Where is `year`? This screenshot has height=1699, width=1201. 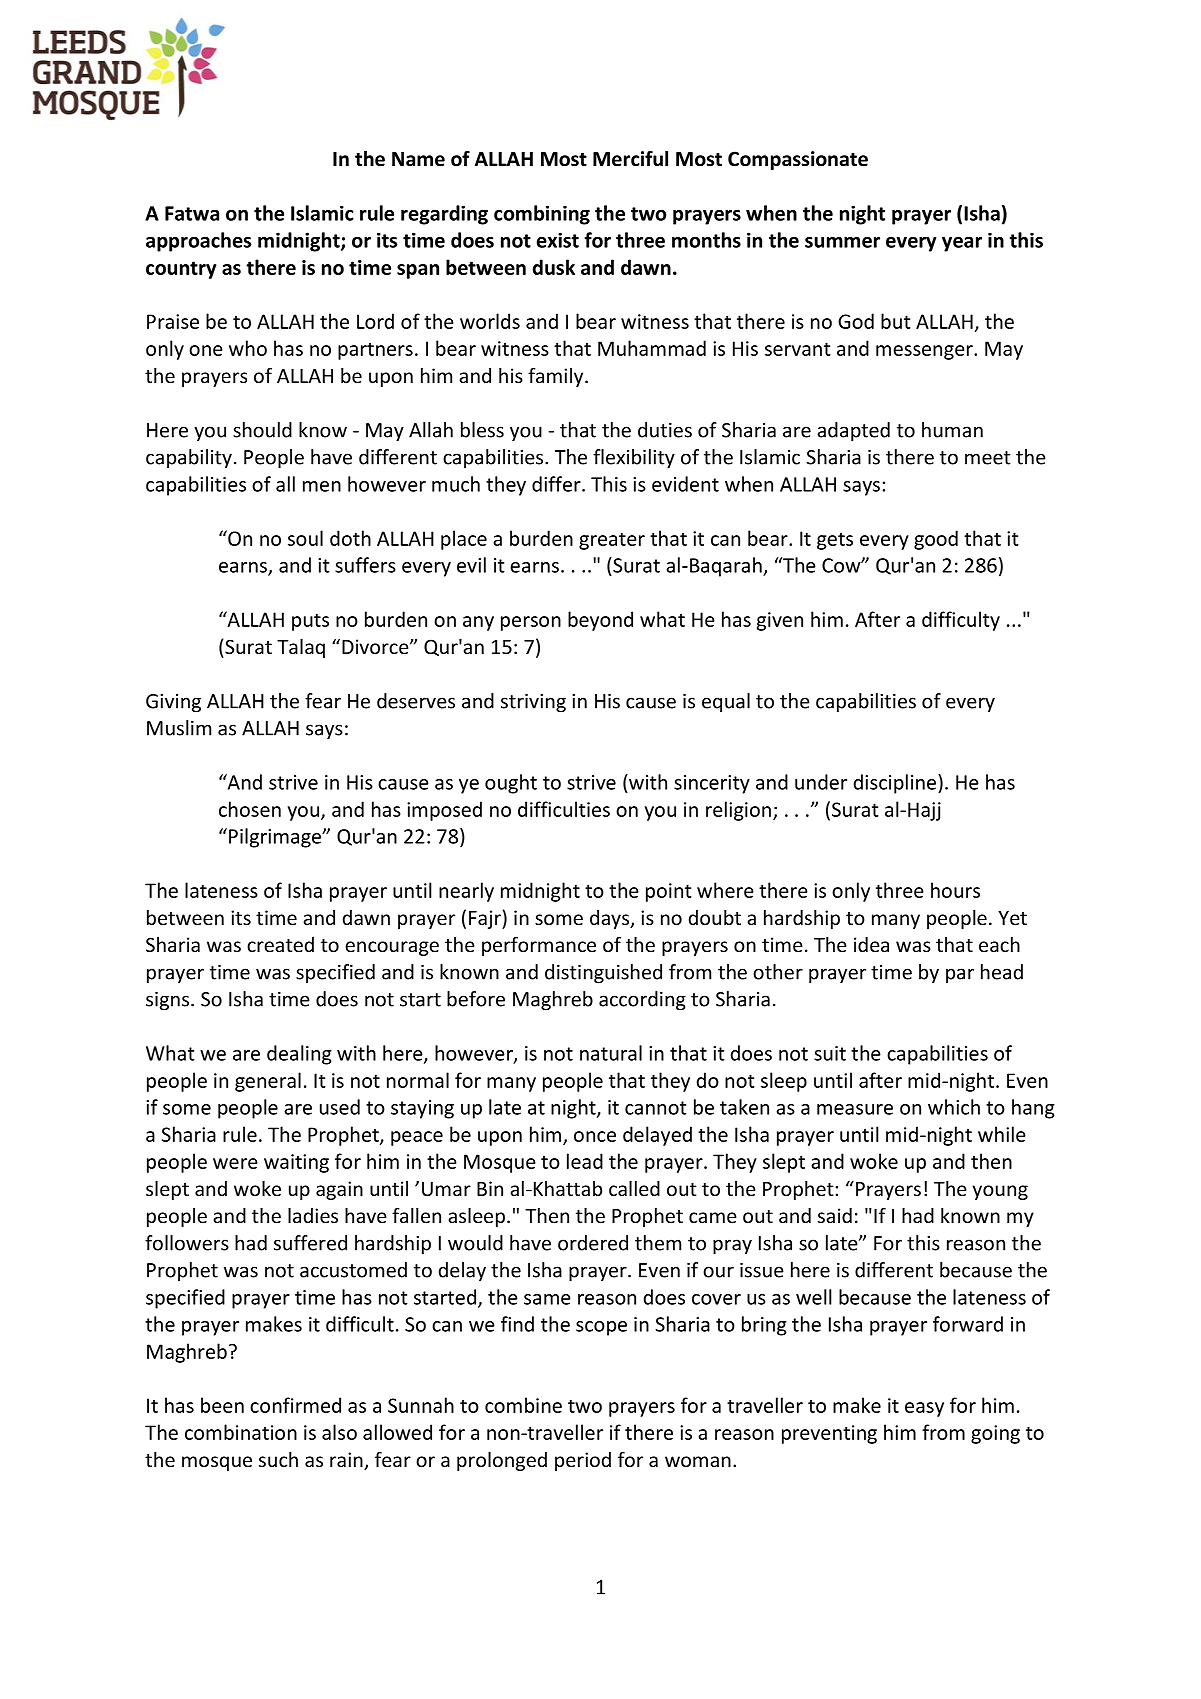
year is located at coordinates (962, 244).
